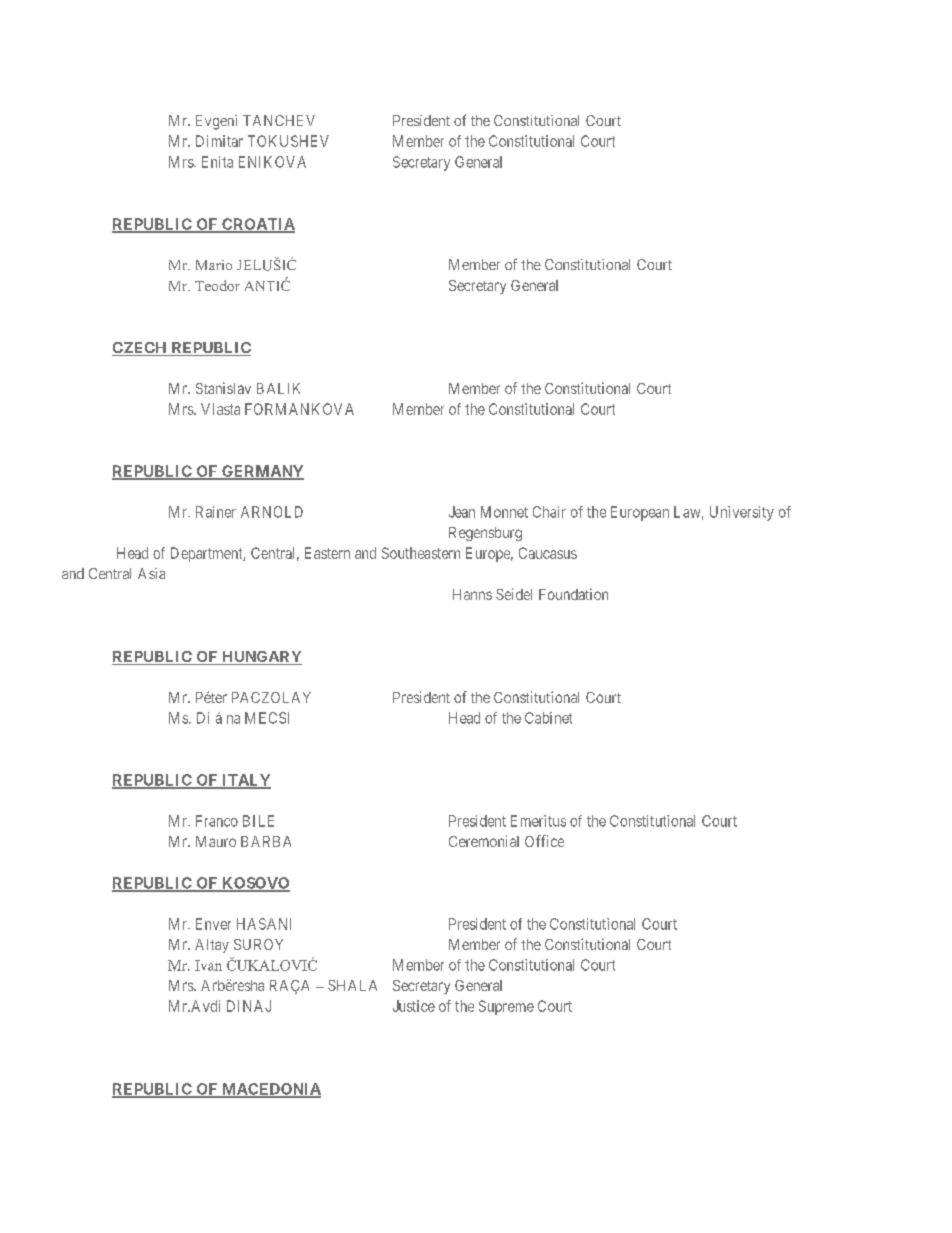 The width and height of the page is (952, 1233). What do you see at coordinates (270, 1090) in the page?
I see `MACEDONIA` at bounding box center [270, 1090].
